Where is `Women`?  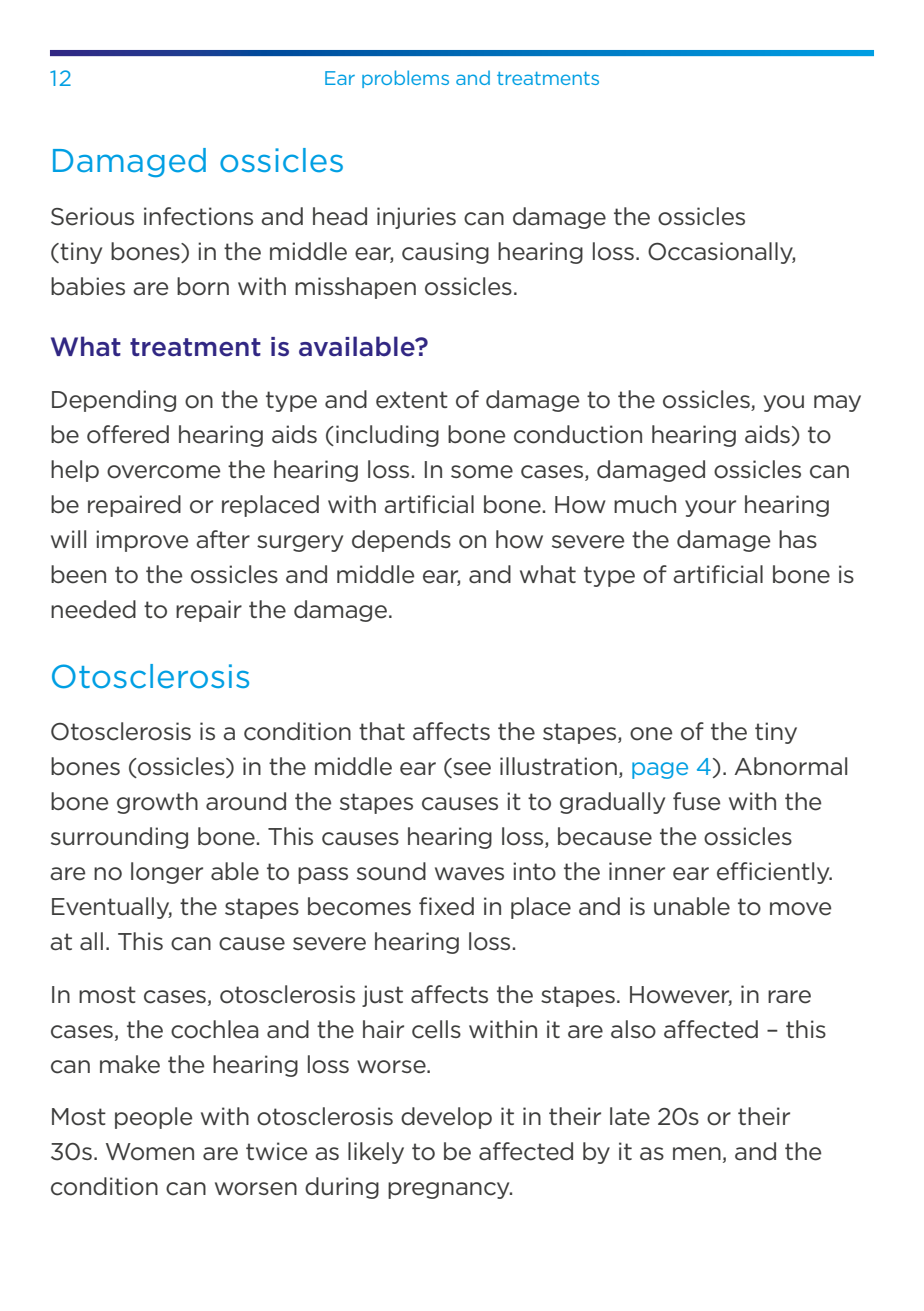
Women is located at coordinates (150, 1152).
